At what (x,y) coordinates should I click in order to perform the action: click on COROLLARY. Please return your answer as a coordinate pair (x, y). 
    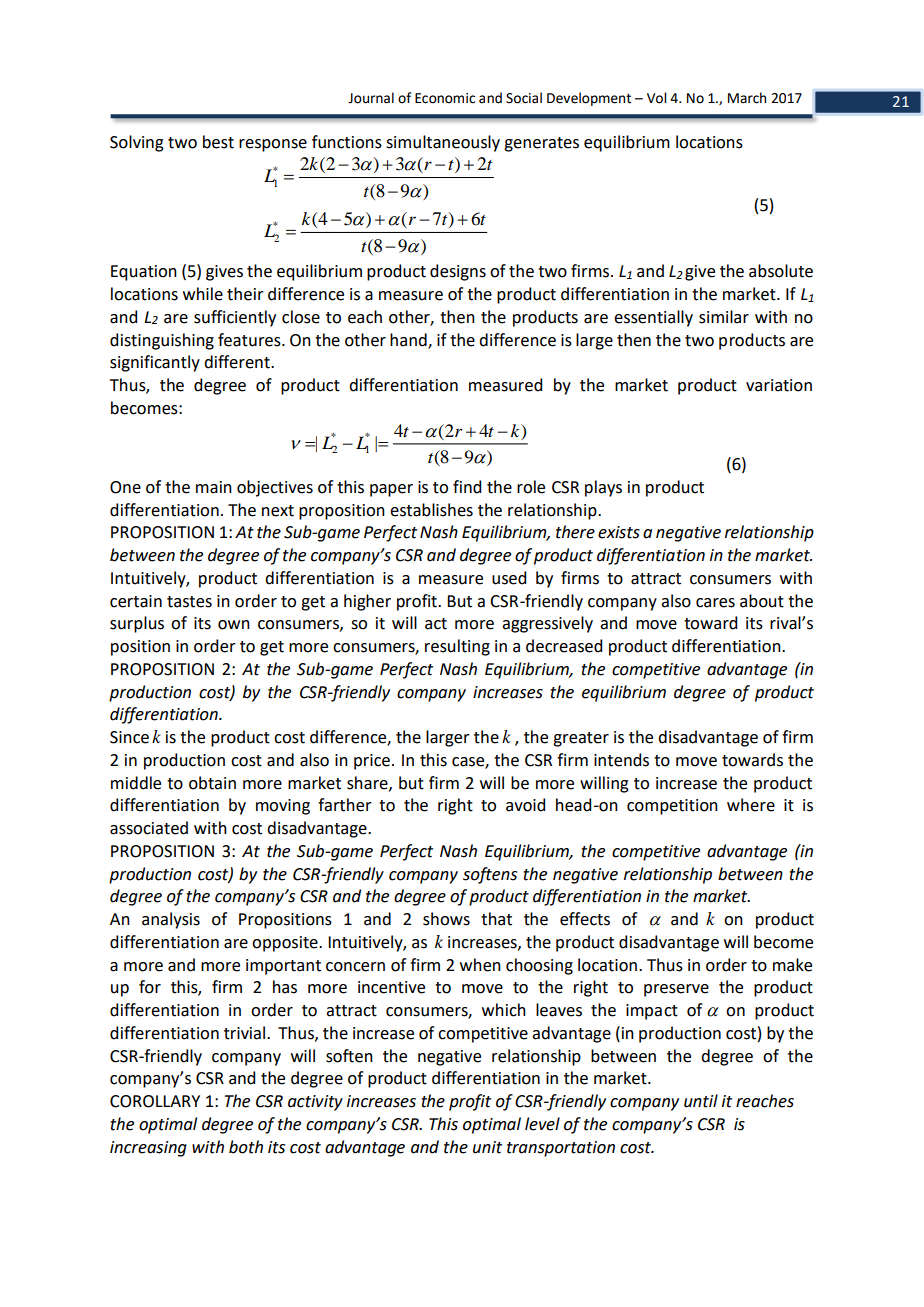
    Looking at the image, I should click on (155, 1101).
